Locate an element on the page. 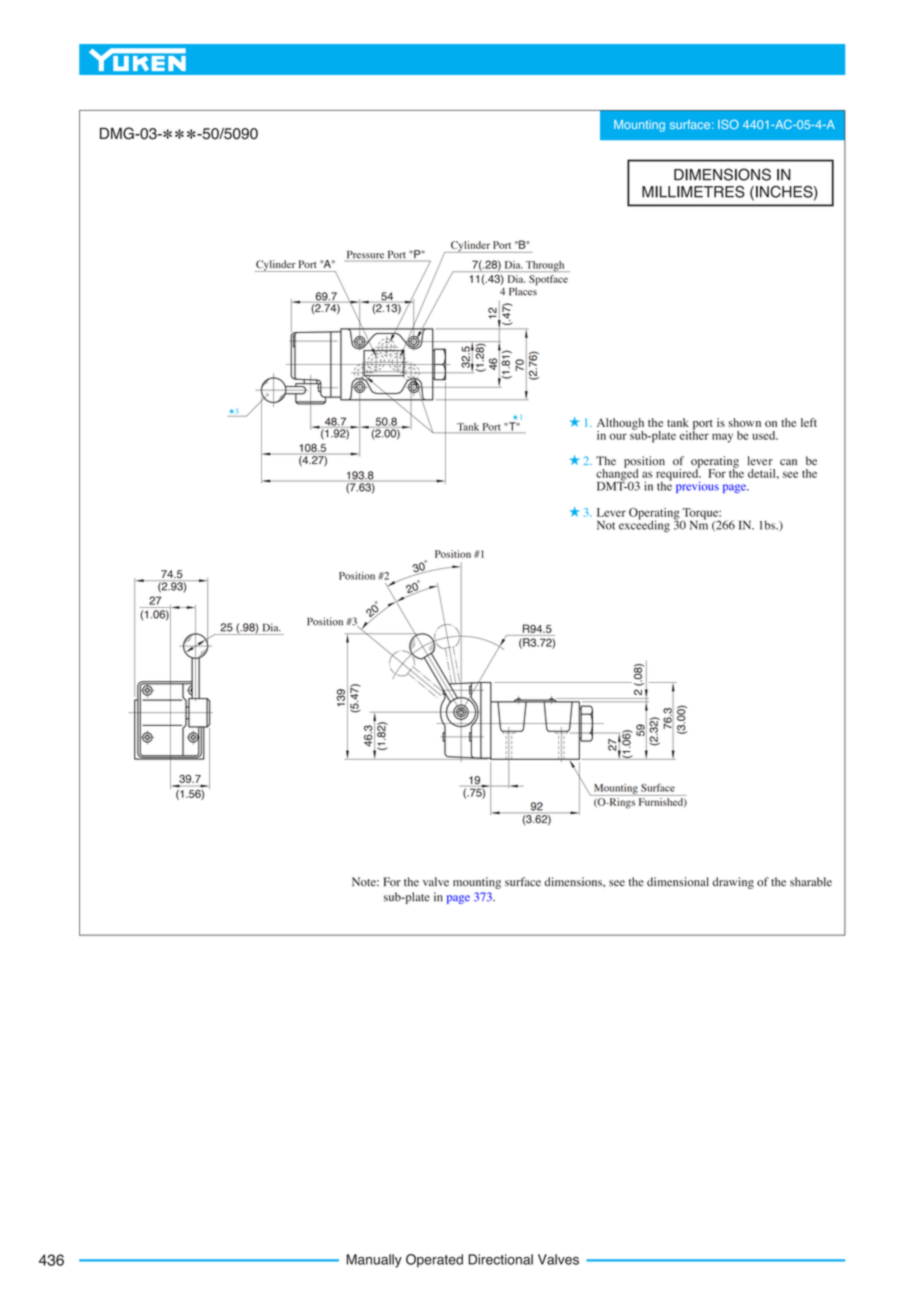 This page has height=1308, width=924. Pressure is located at coordinates (365, 256).
